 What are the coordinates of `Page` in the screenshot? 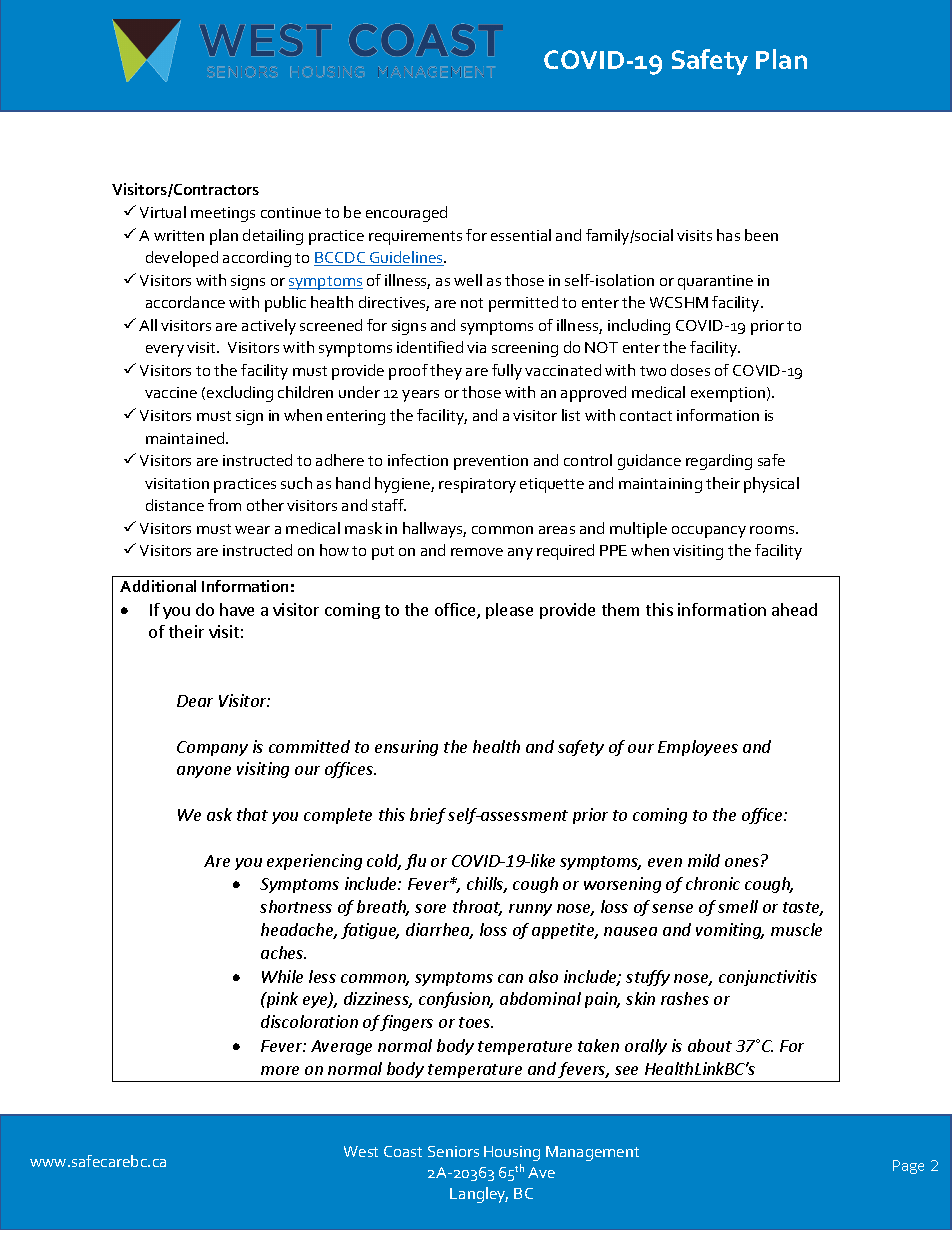 It's located at (908, 1167).
